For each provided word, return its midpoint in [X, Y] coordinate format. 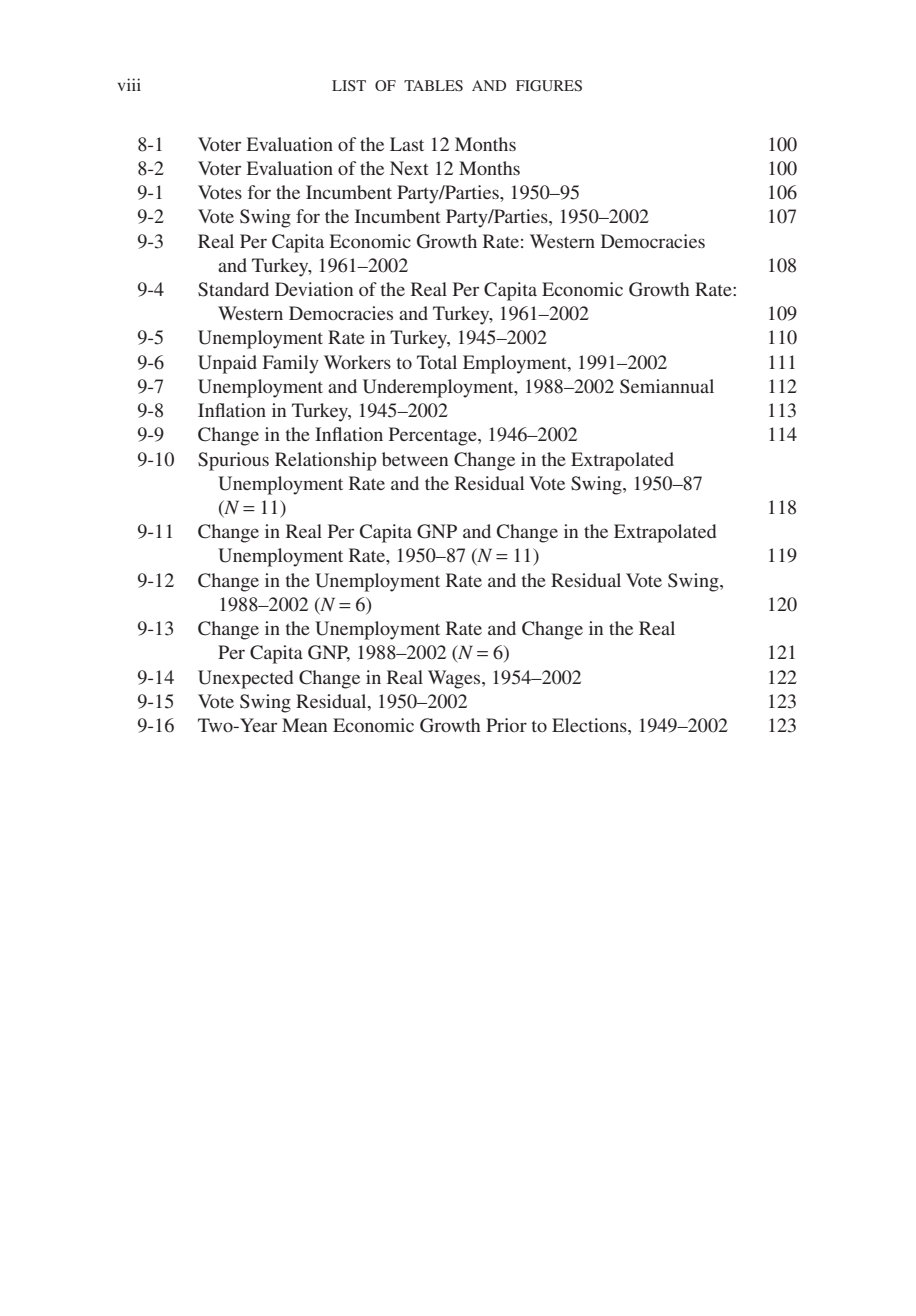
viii [129, 84]
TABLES [433, 85]
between [415, 459]
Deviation [314, 289]
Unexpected [245, 679]
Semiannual [667, 386]
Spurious [233, 461]
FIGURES [549, 86]
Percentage [434, 436]
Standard [233, 289]
